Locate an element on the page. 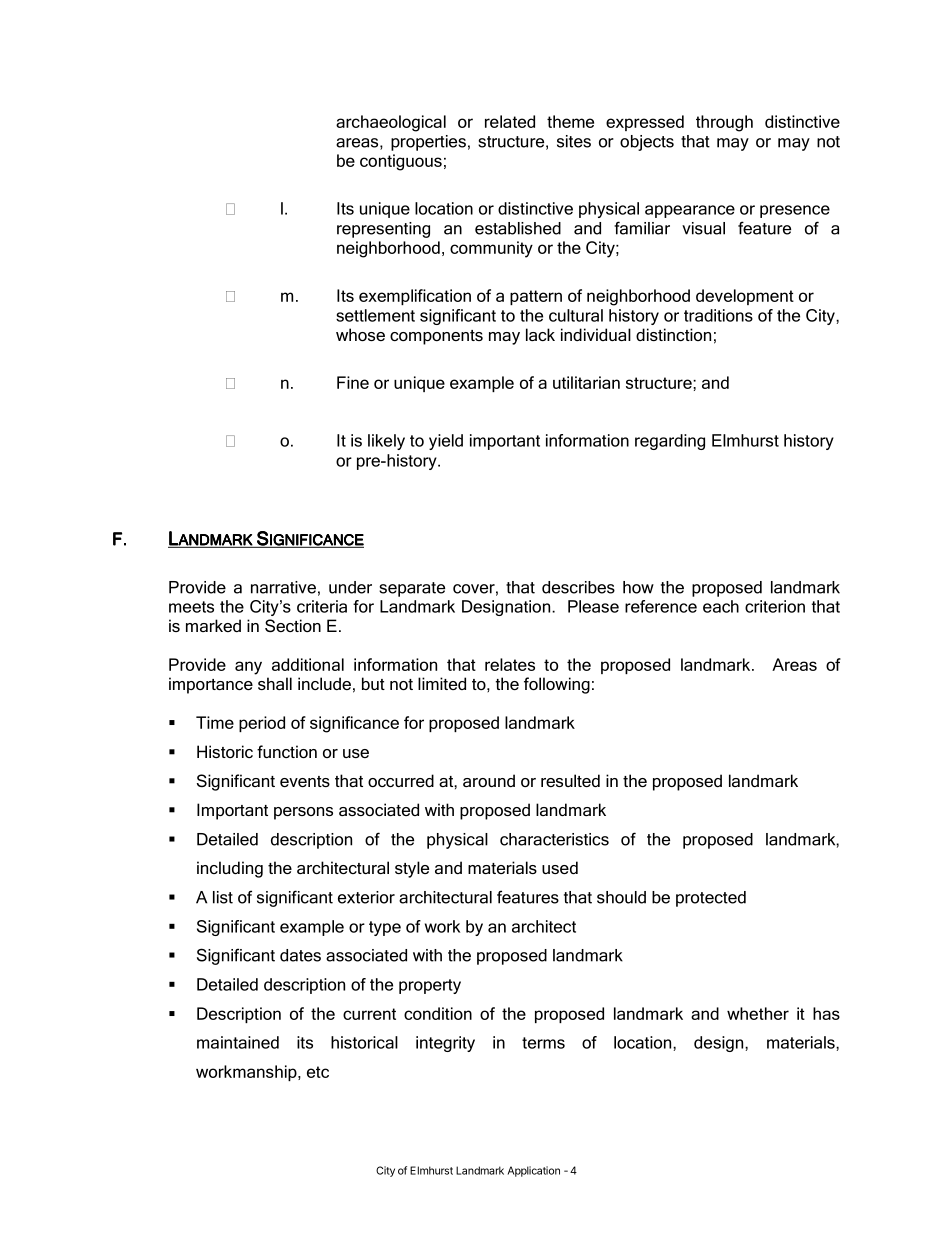 The height and width of the document is (1233, 952). archaeological is located at coordinates (391, 123).
